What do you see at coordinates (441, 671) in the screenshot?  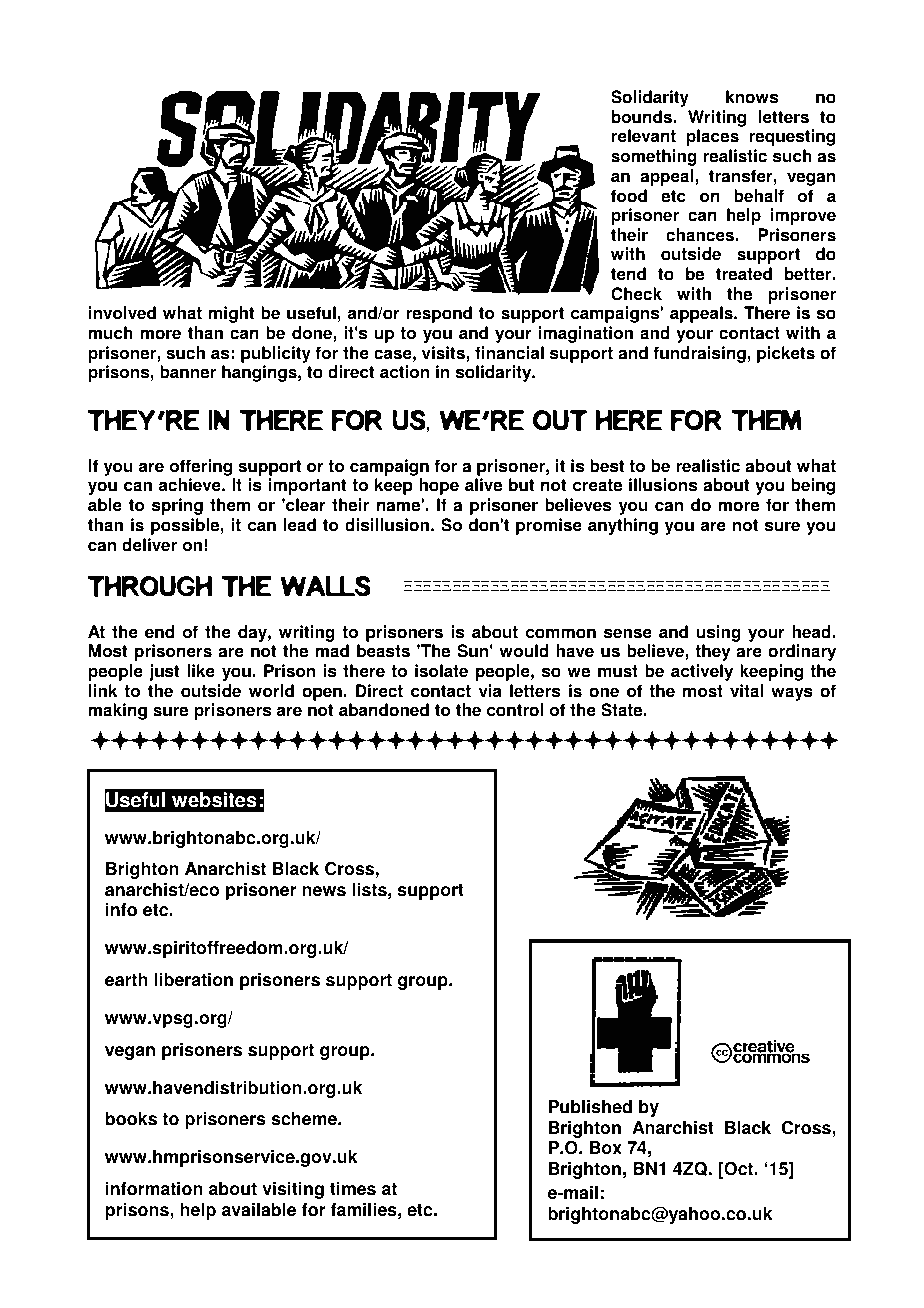 I see `isolate` at bounding box center [441, 671].
